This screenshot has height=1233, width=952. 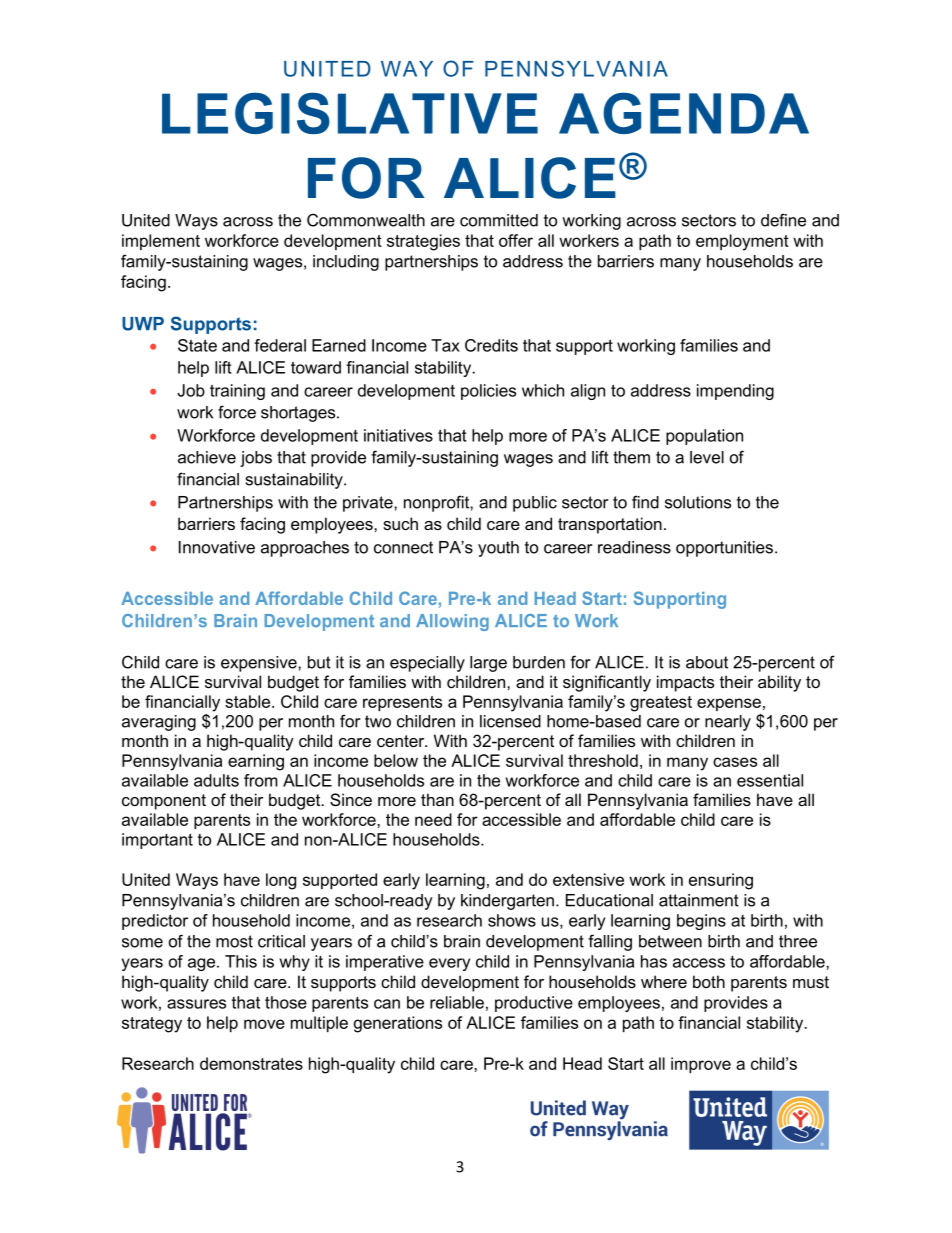 What do you see at coordinates (249, 701) in the screenshot?
I see `stable` at bounding box center [249, 701].
